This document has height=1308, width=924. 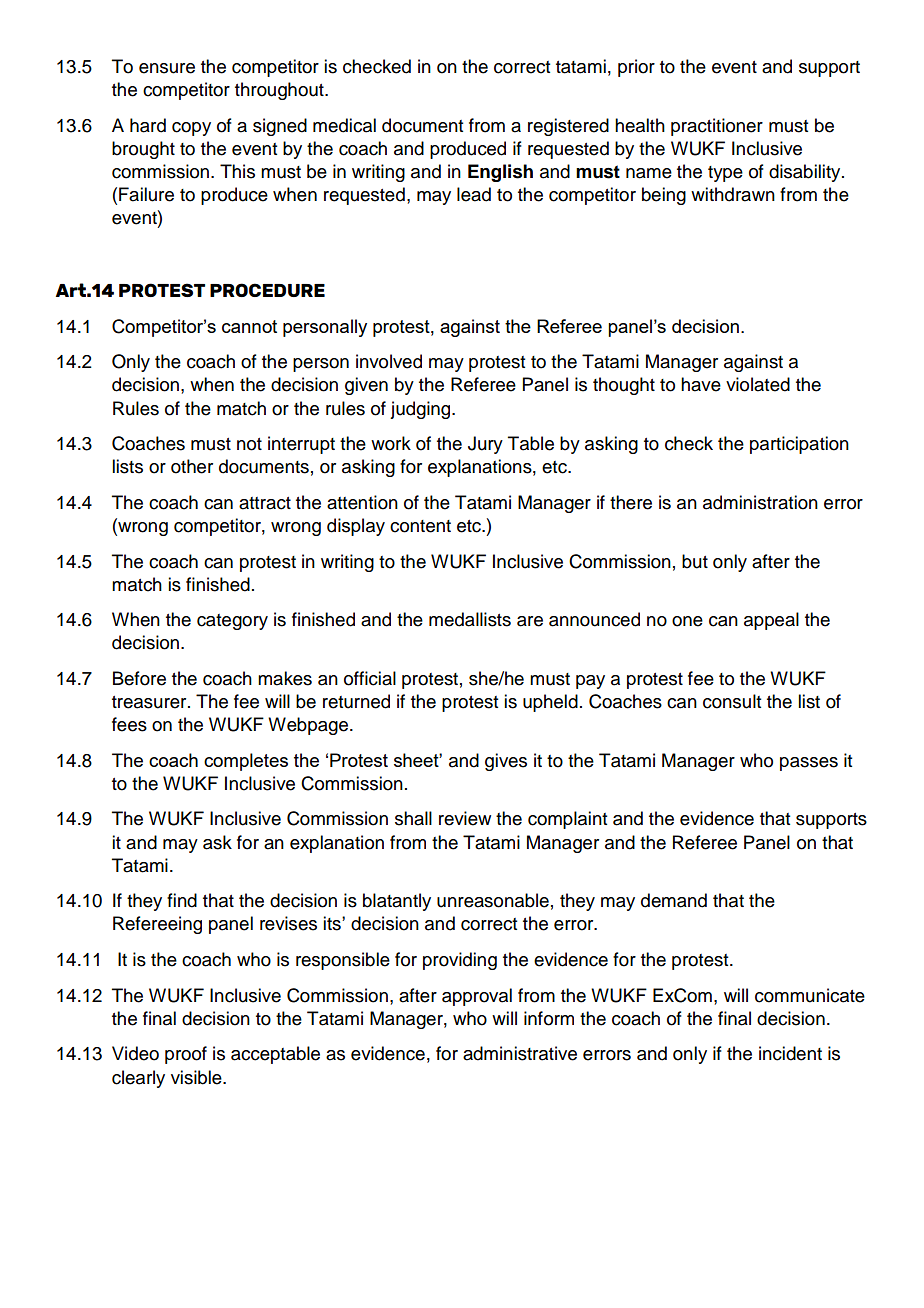 What do you see at coordinates (790, 1053) in the document?
I see `incident` at bounding box center [790, 1053].
